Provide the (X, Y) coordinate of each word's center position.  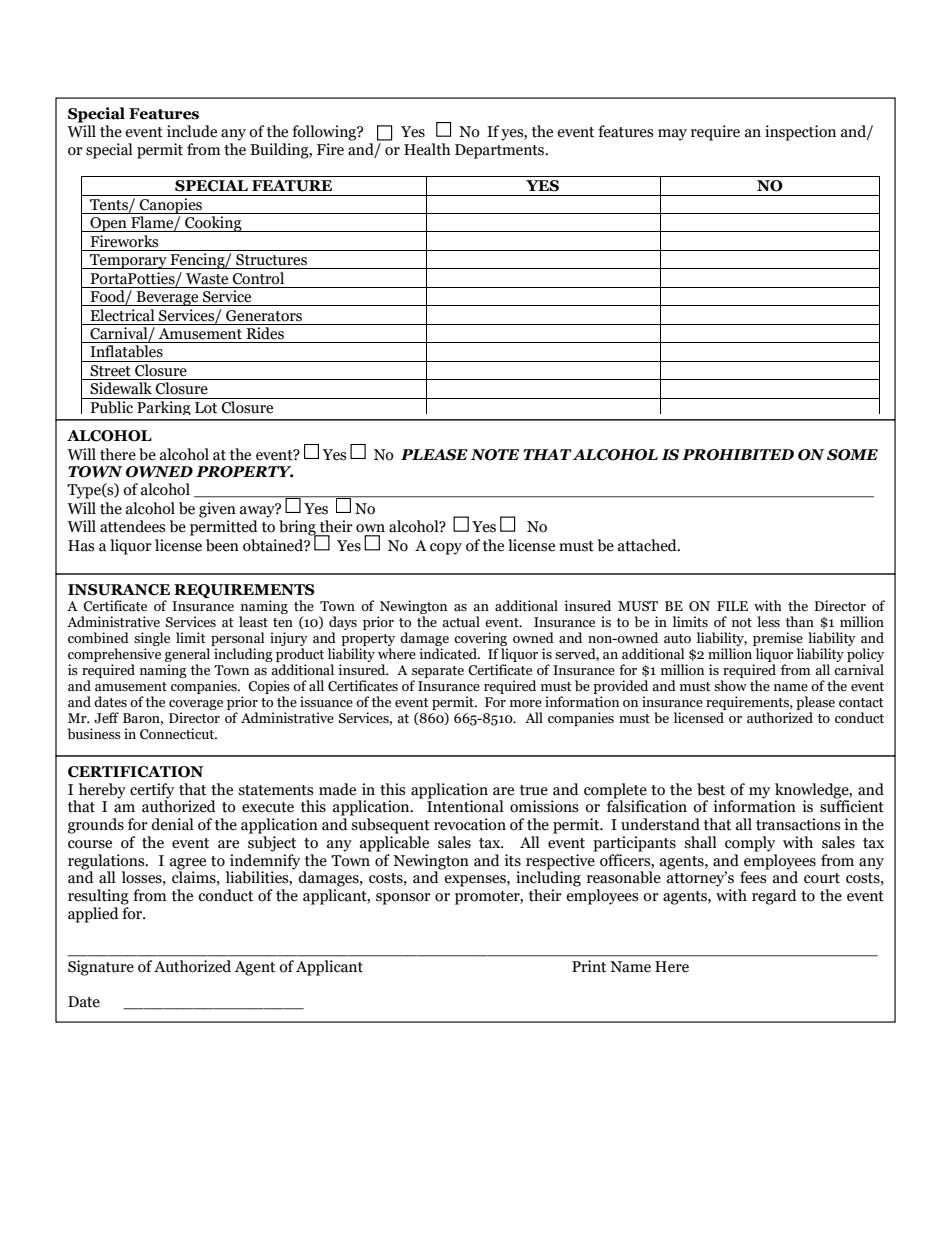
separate (438, 672)
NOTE (495, 455)
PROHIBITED (738, 455)
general (187, 656)
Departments (501, 151)
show (730, 686)
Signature (101, 968)
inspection (800, 133)
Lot (206, 408)
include (192, 131)
